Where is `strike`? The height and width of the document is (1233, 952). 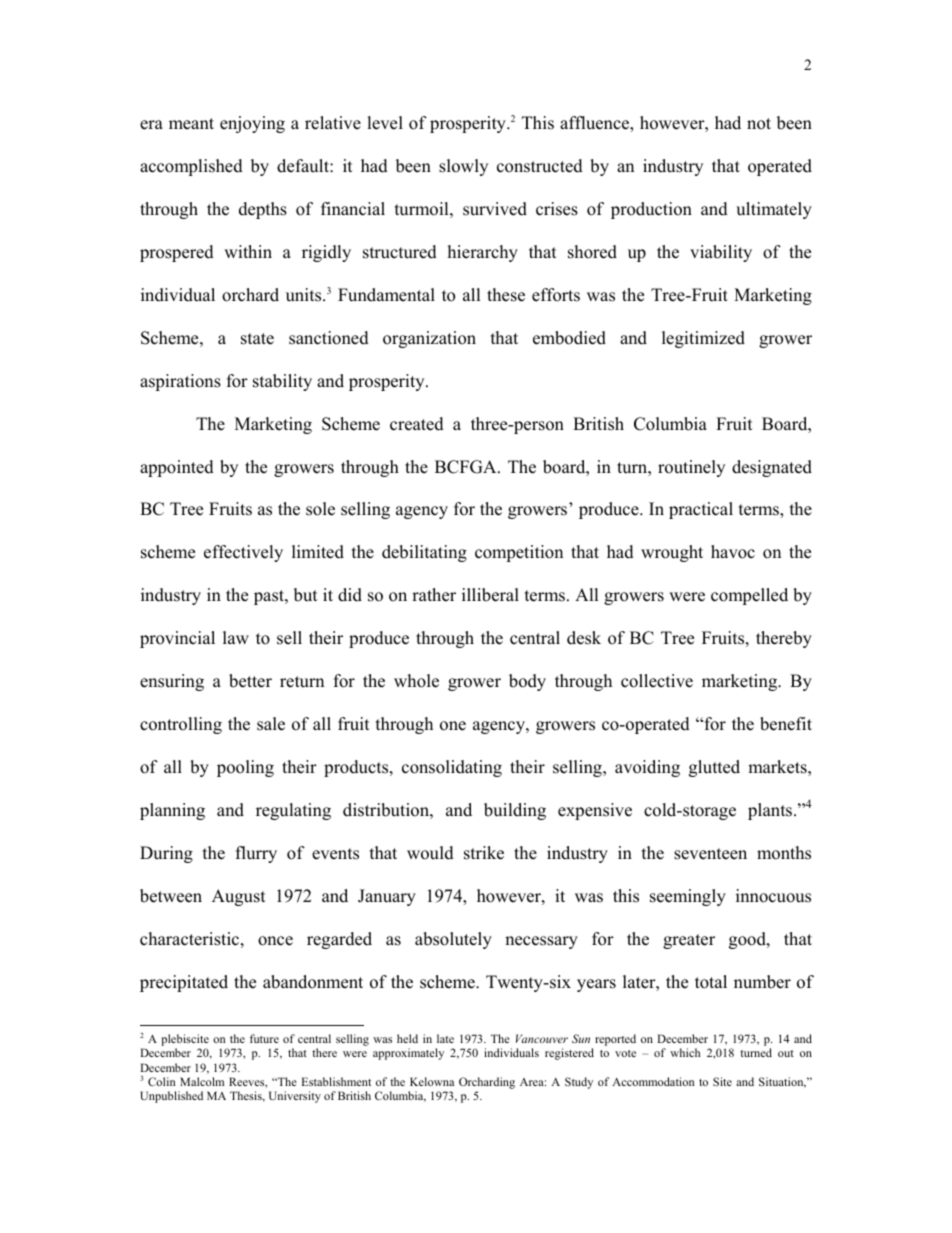 strike is located at coordinates (484, 853).
